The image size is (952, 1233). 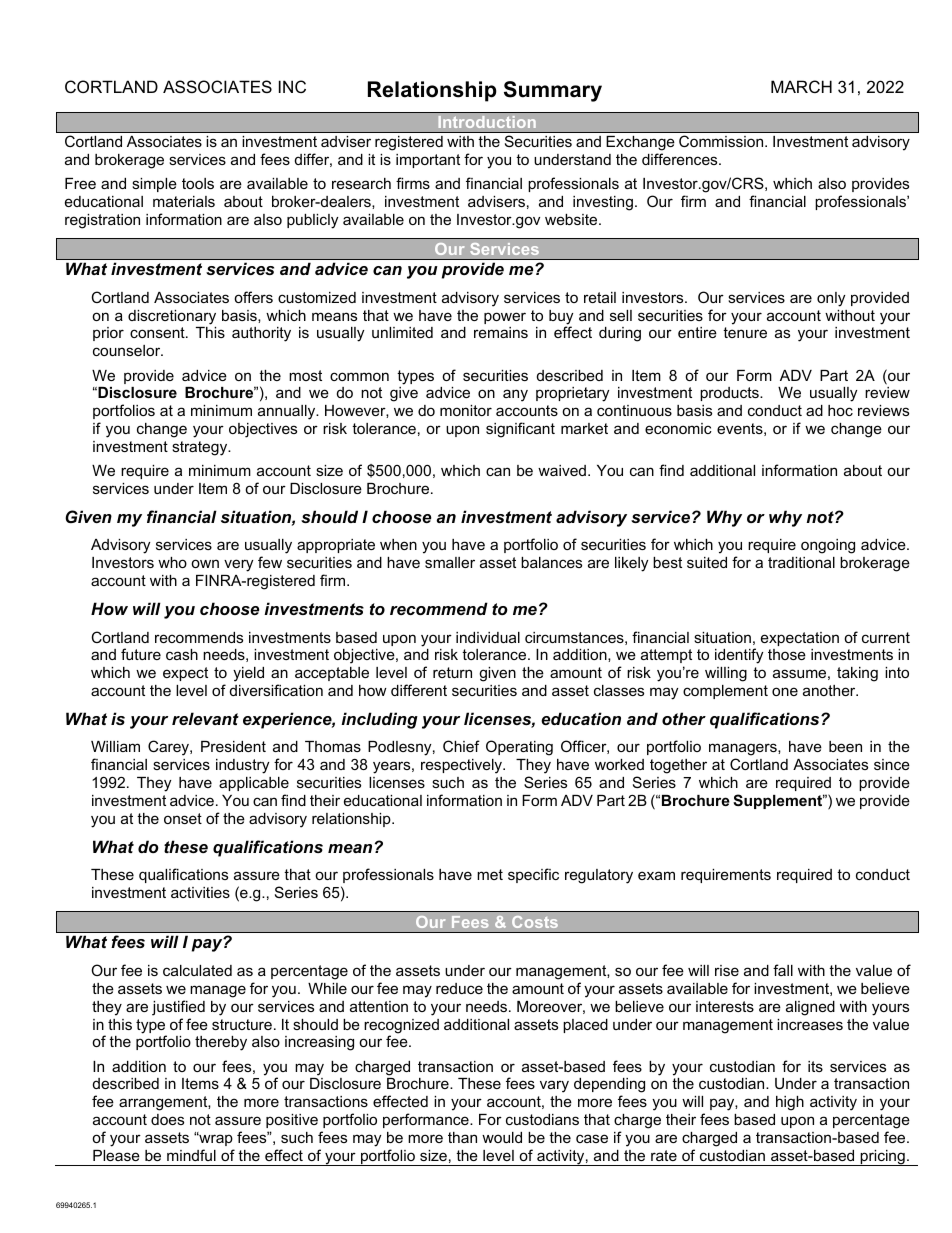 What do you see at coordinates (490, 874) in the image?
I see `met` at bounding box center [490, 874].
